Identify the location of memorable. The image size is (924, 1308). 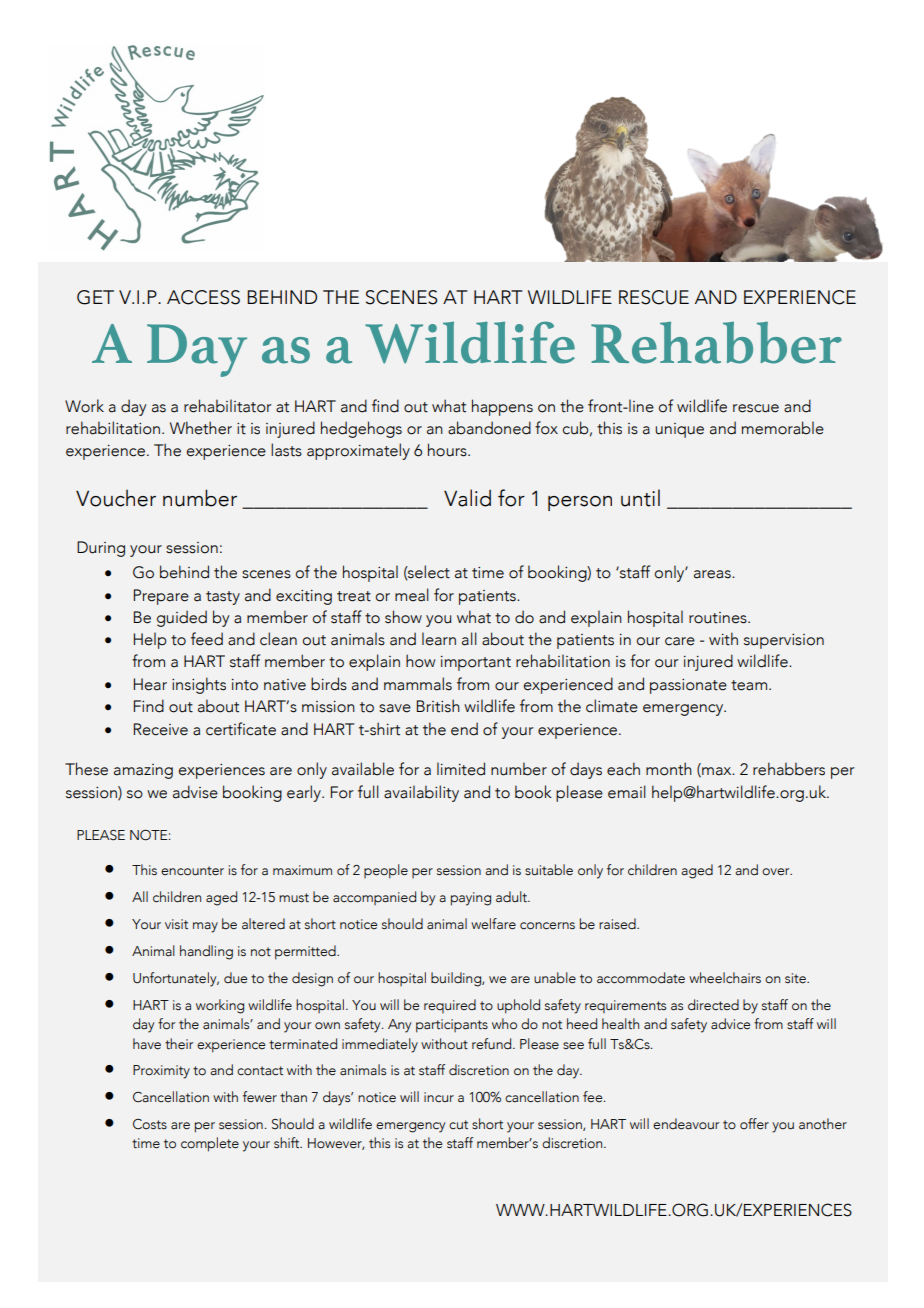
(783, 428).
